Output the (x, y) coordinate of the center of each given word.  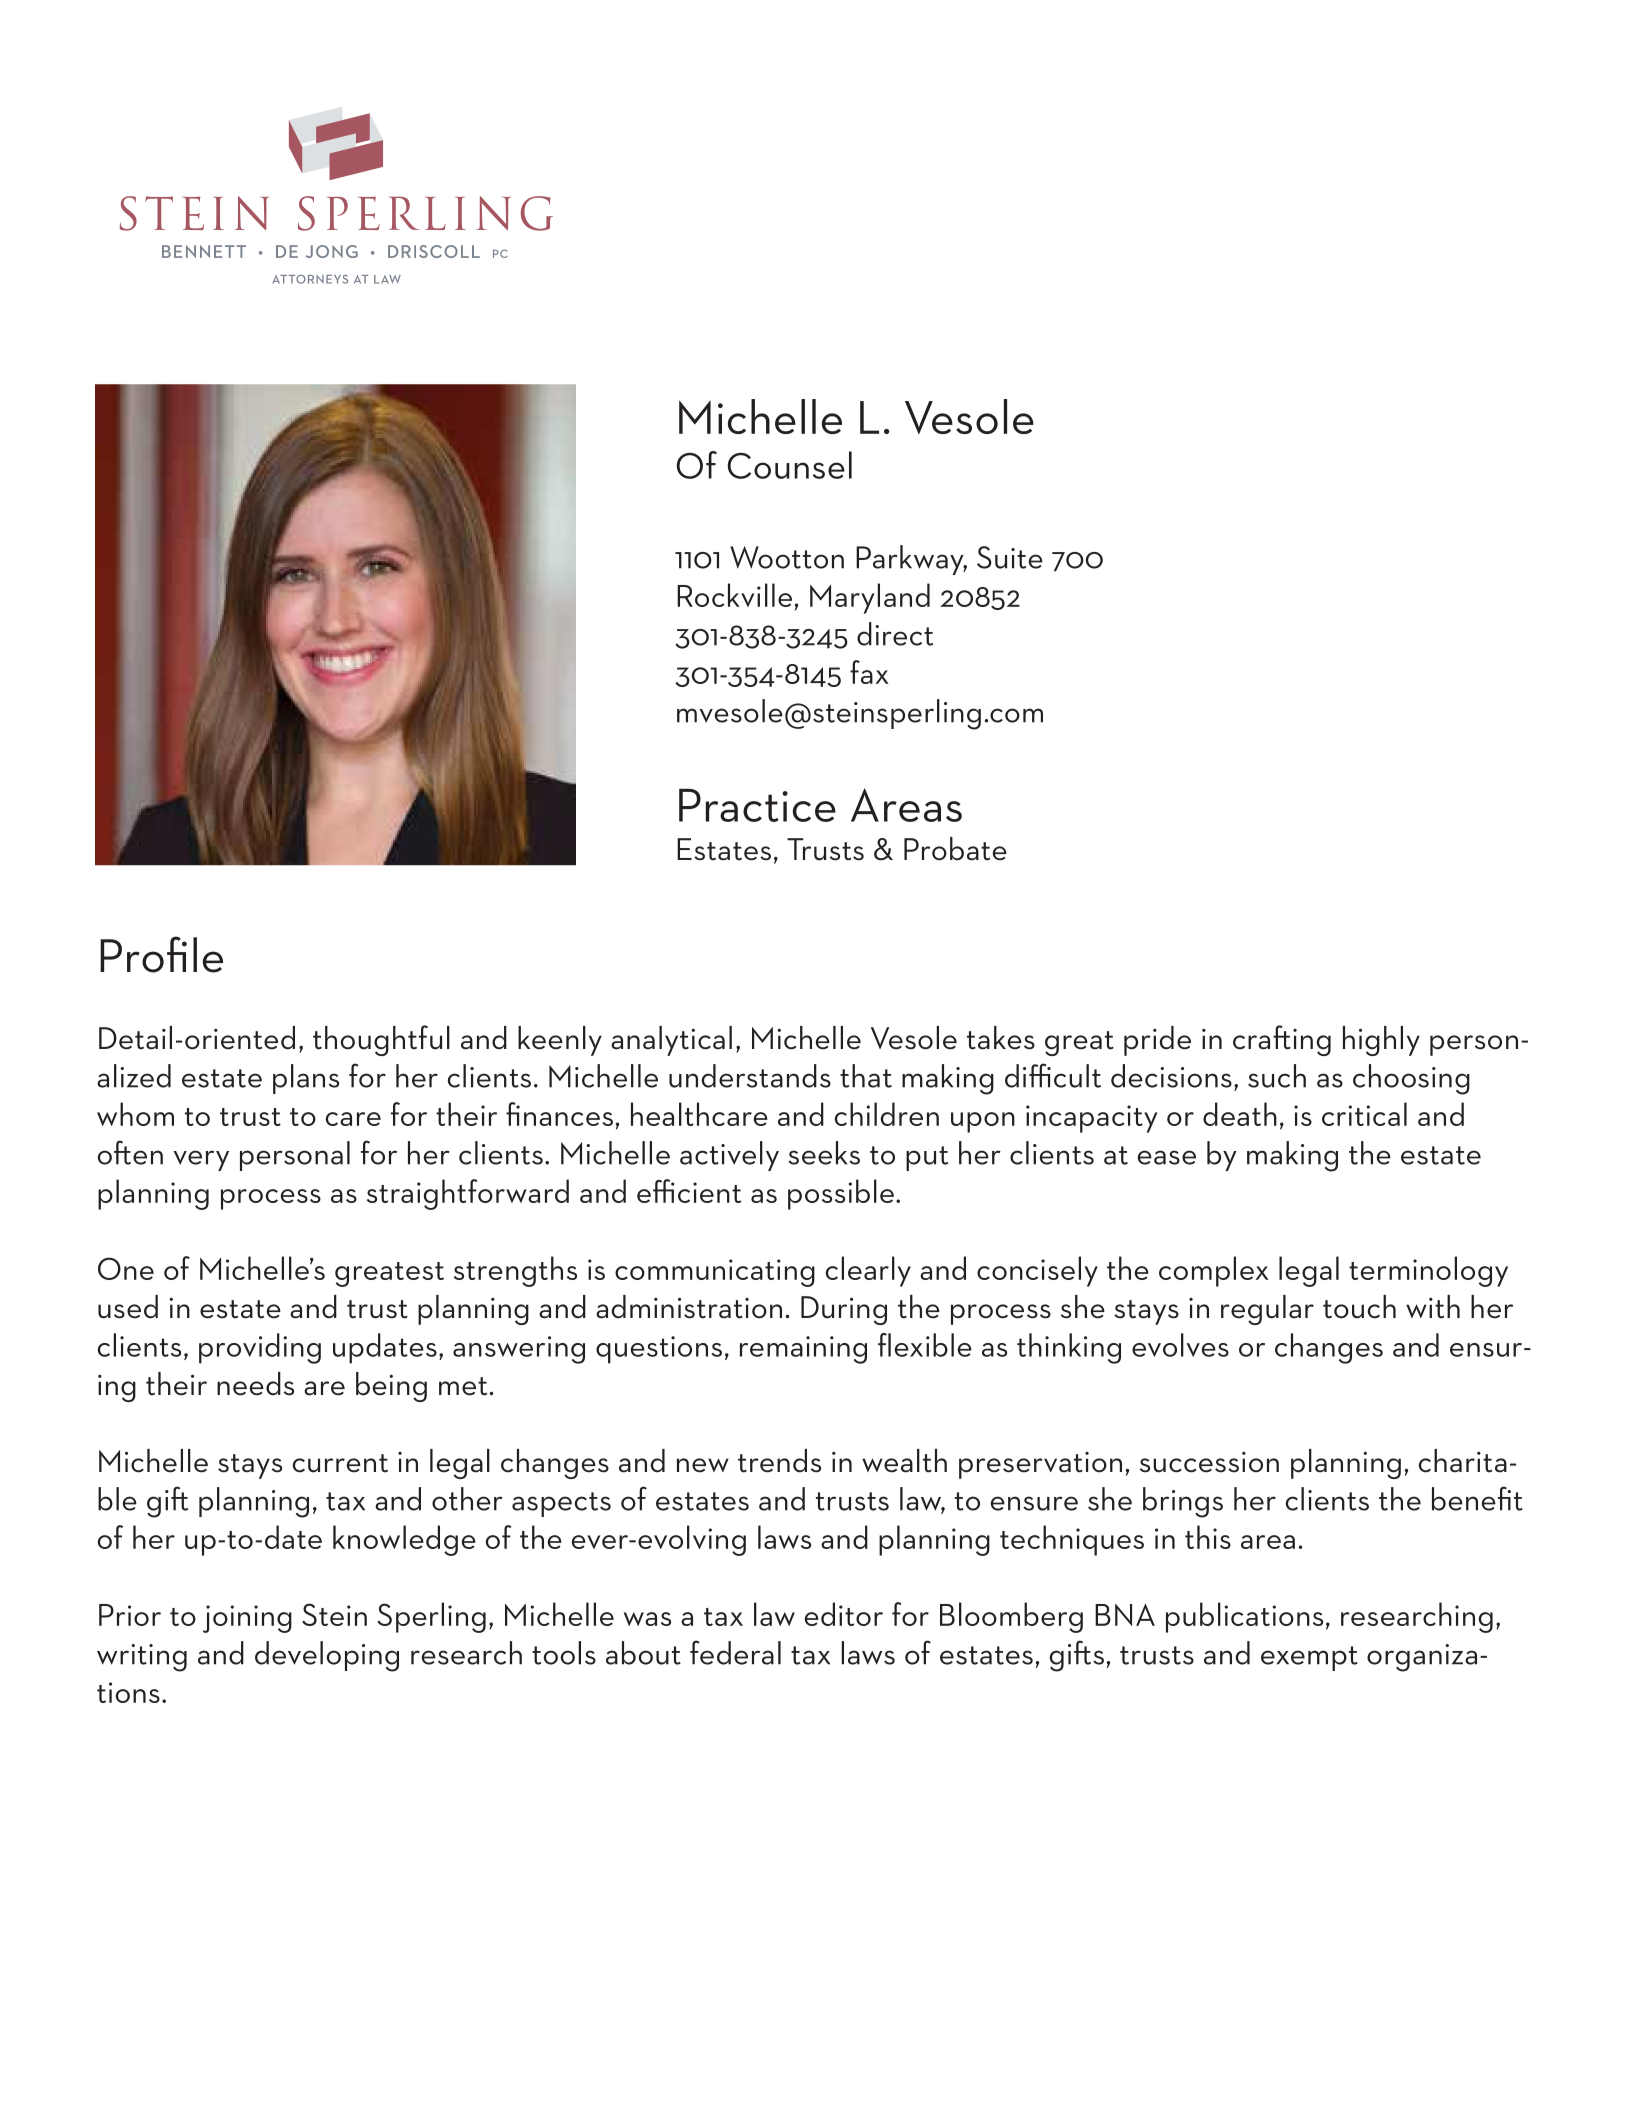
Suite (1010, 557)
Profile (161, 954)
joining (247, 1619)
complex (1214, 1271)
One (126, 1268)
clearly (868, 1271)
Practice (757, 805)
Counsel (790, 465)
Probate (955, 849)
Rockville (734, 595)
